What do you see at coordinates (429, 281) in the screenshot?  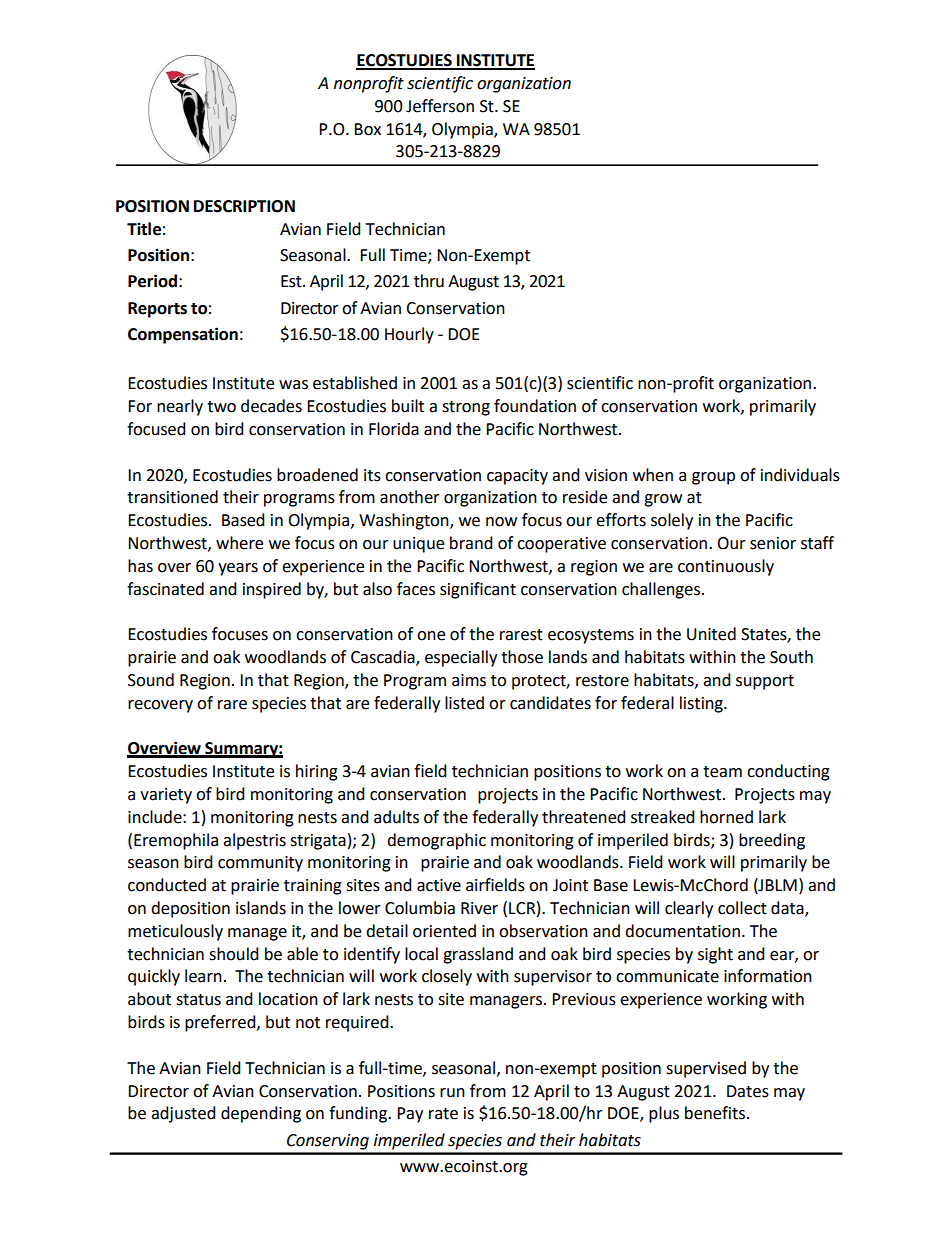 I see `thru` at bounding box center [429, 281].
